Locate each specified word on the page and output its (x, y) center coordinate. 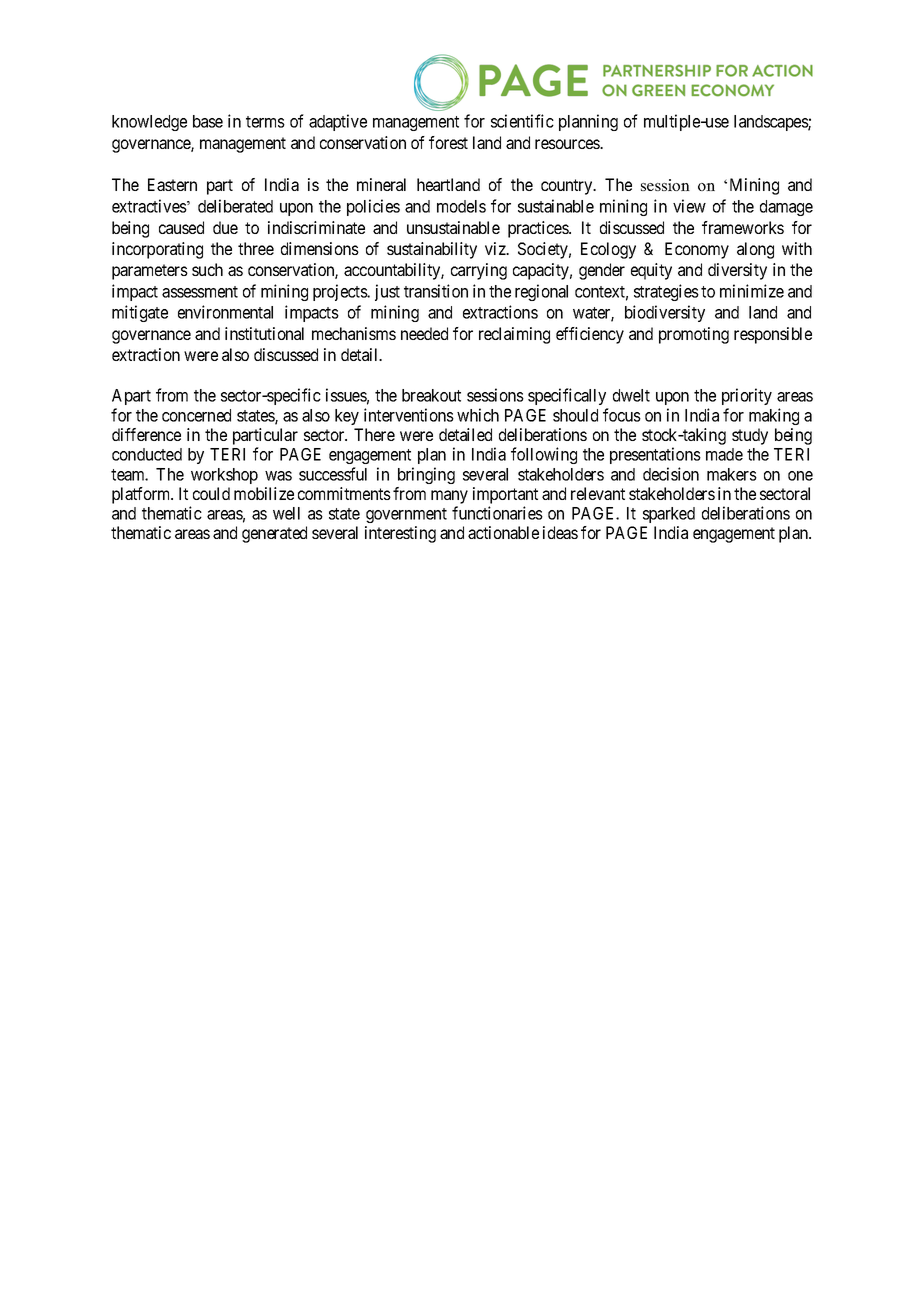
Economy (697, 250)
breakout (431, 395)
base (208, 121)
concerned (196, 415)
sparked (669, 515)
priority (747, 396)
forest (448, 142)
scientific (522, 121)
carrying (479, 271)
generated (274, 534)
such (207, 269)
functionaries (497, 513)
